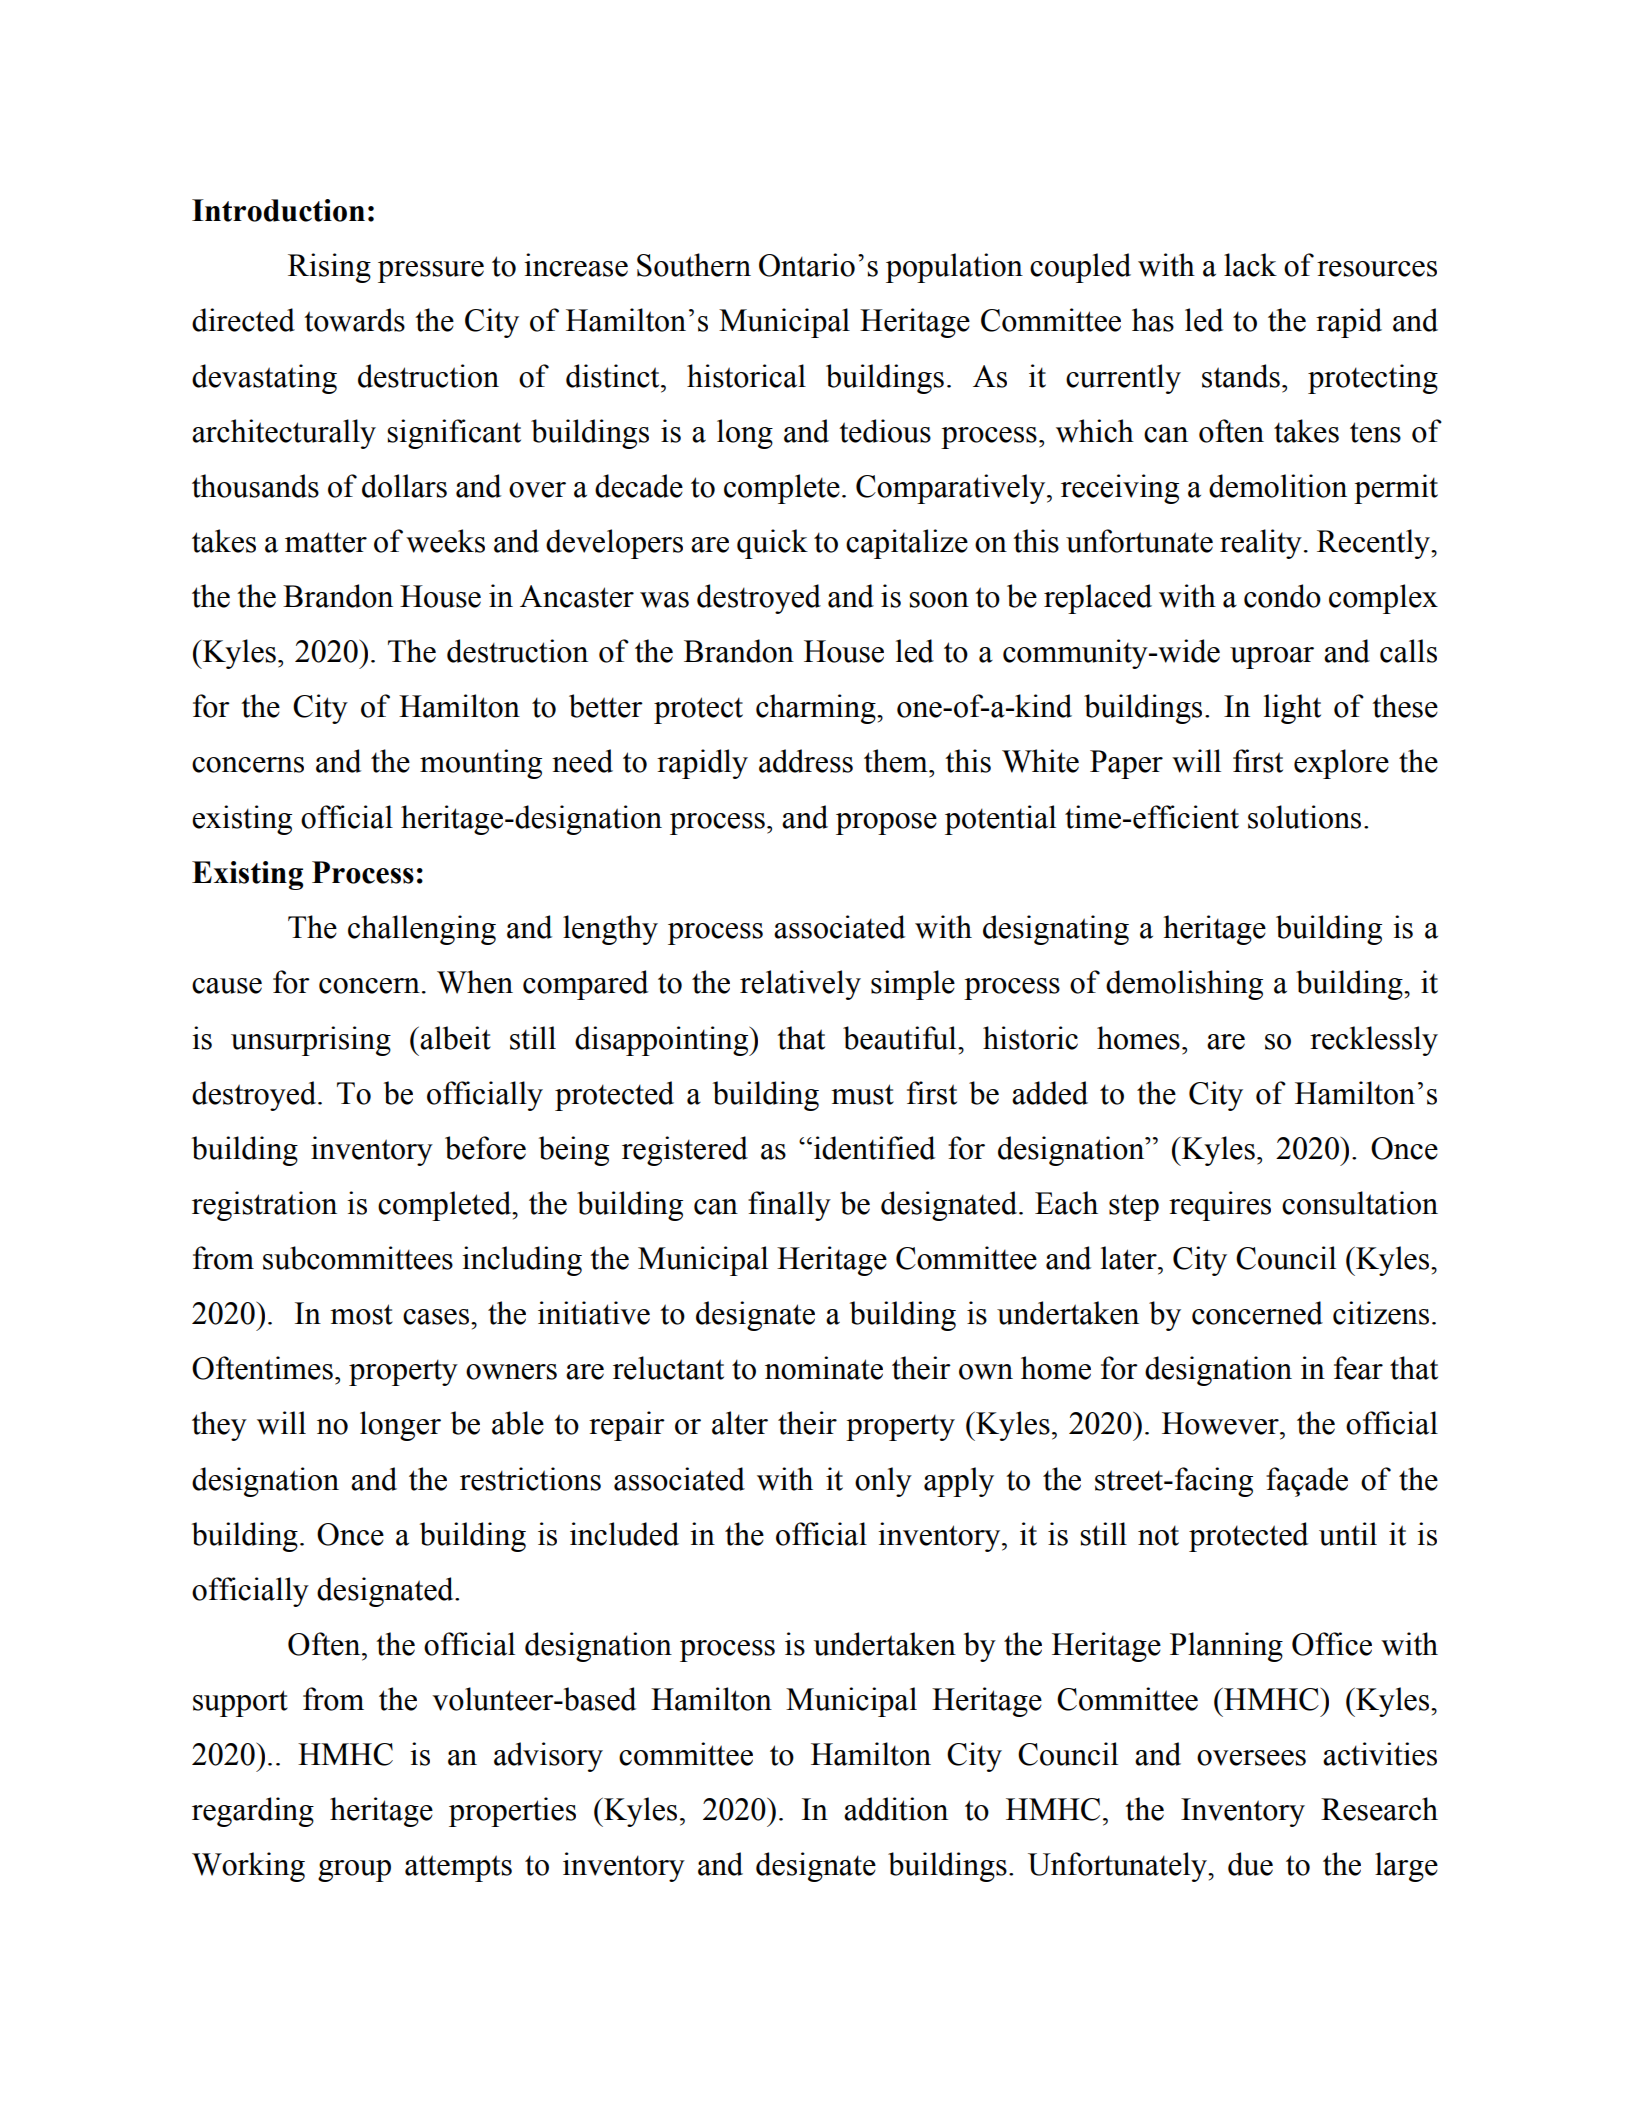 Image resolution: width=1630 pixels, height=2110 pixels. I want to click on due, so click(1250, 1864).
